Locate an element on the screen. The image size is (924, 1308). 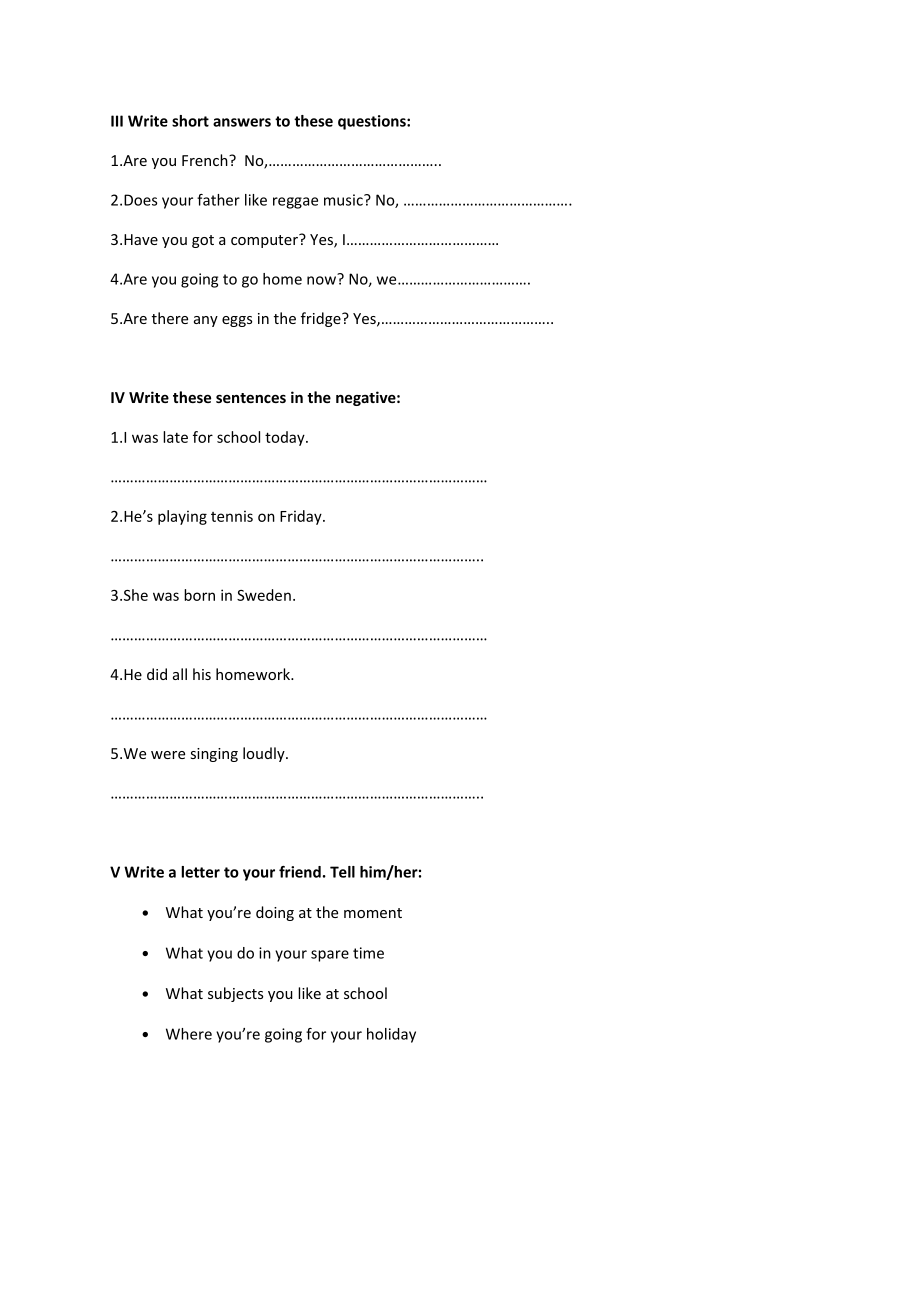
were is located at coordinates (168, 755).
